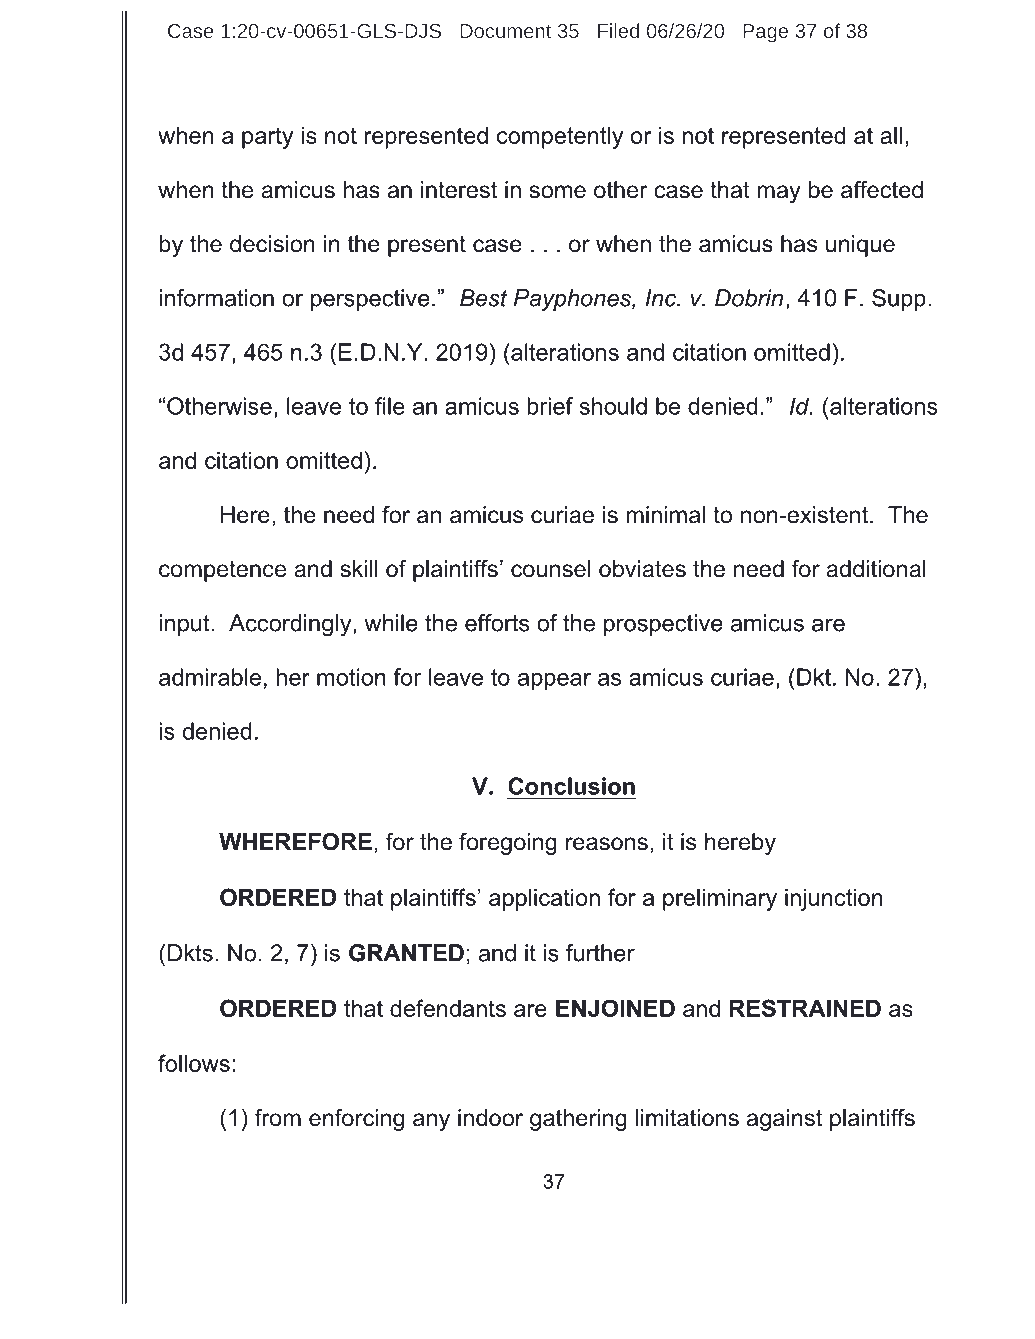 The height and width of the screenshot is (1339, 1035). I want to click on from, so click(278, 1118).
